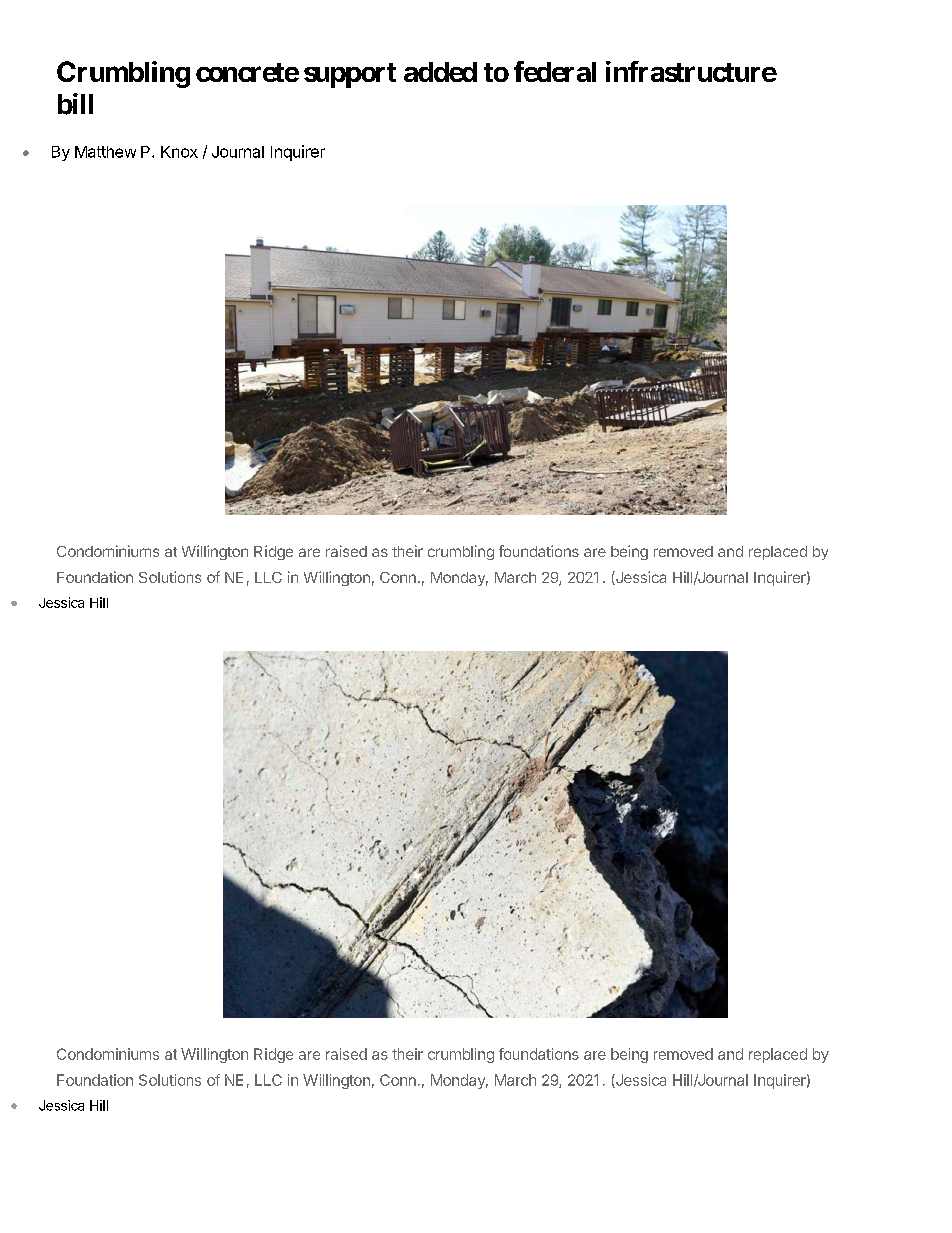 This page has height=1233, width=952. What do you see at coordinates (105, 152) in the page?
I see `Matthew` at bounding box center [105, 152].
